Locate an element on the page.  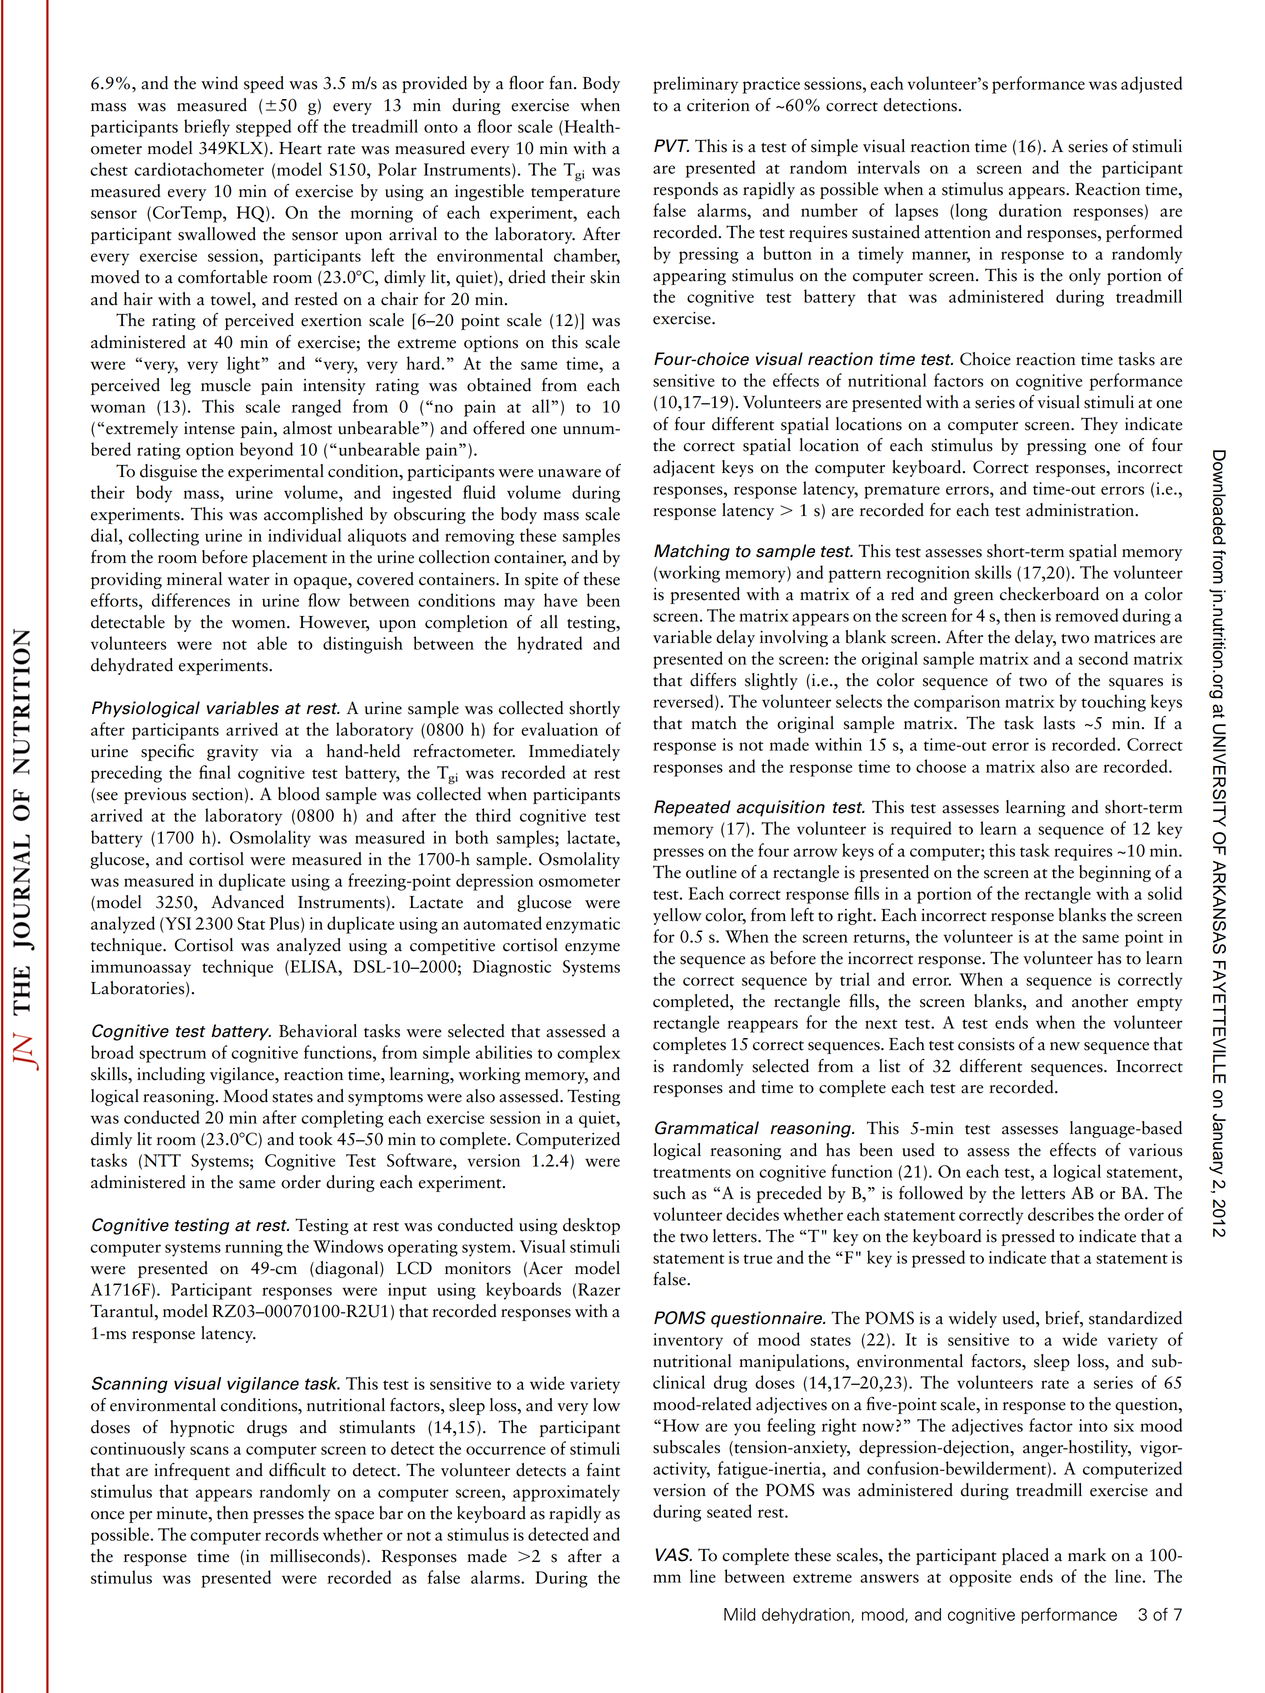
beginning is located at coordinates (1115, 873).
